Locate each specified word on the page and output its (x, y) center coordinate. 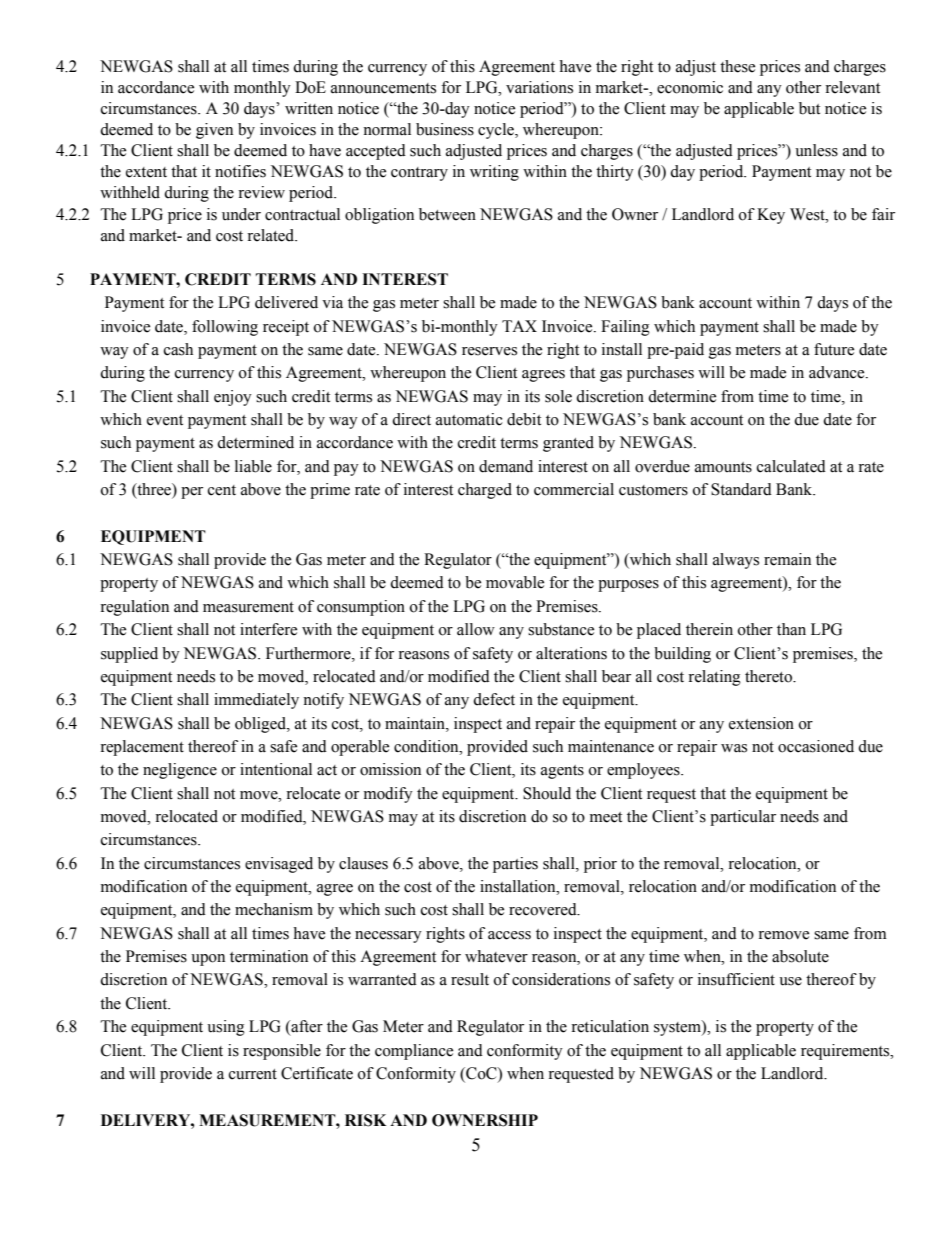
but (809, 108)
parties (515, 865)
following (225, 328)
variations (539, 87)
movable (515, 582)
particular (743, 818)
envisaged (279, 865)
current (253, 1074)
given (214, 131)
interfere (268, 629)
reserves (489, 351)
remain (787, 559)
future (834, 349)
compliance (414, 1052)
